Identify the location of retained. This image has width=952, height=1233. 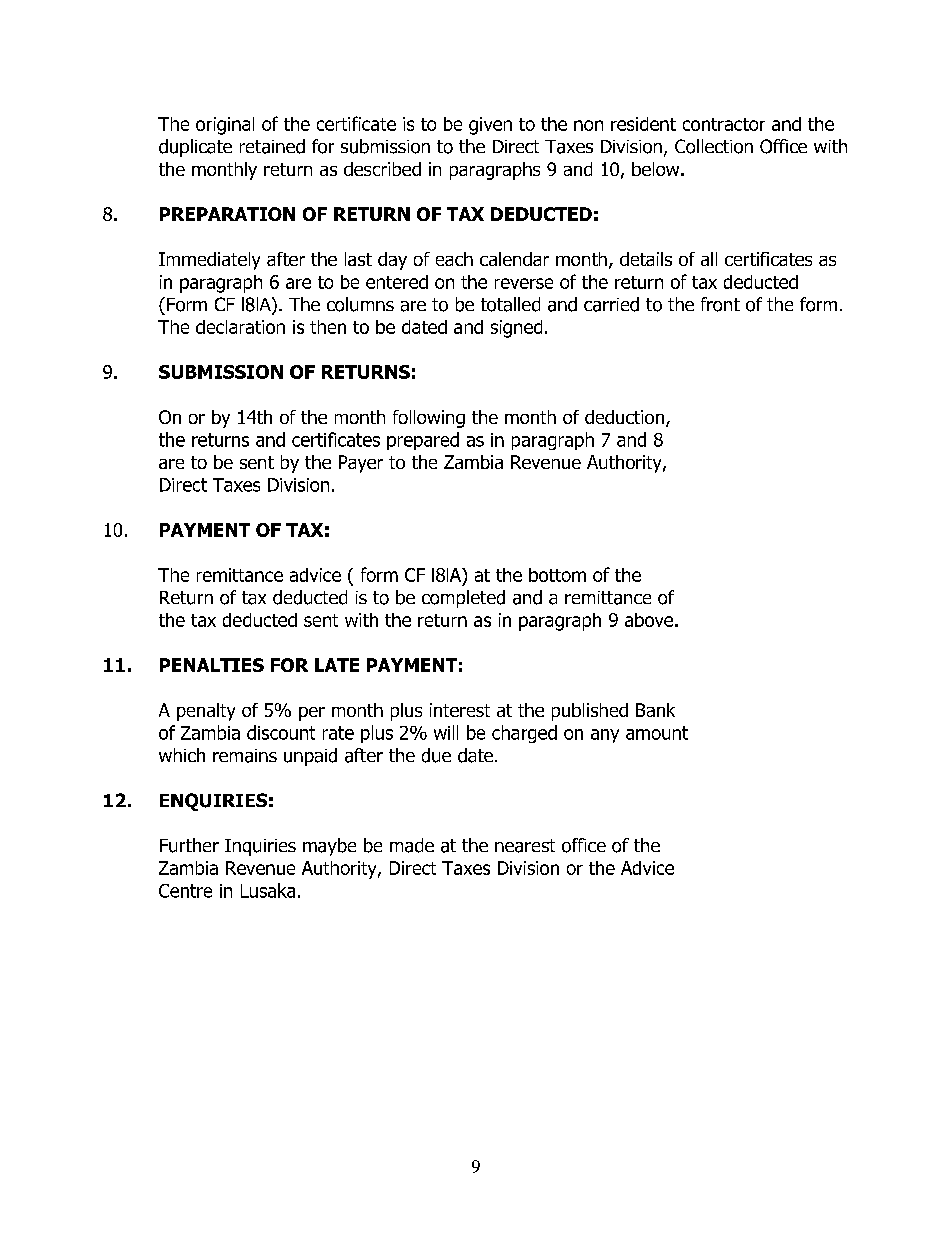
(272, 146).
